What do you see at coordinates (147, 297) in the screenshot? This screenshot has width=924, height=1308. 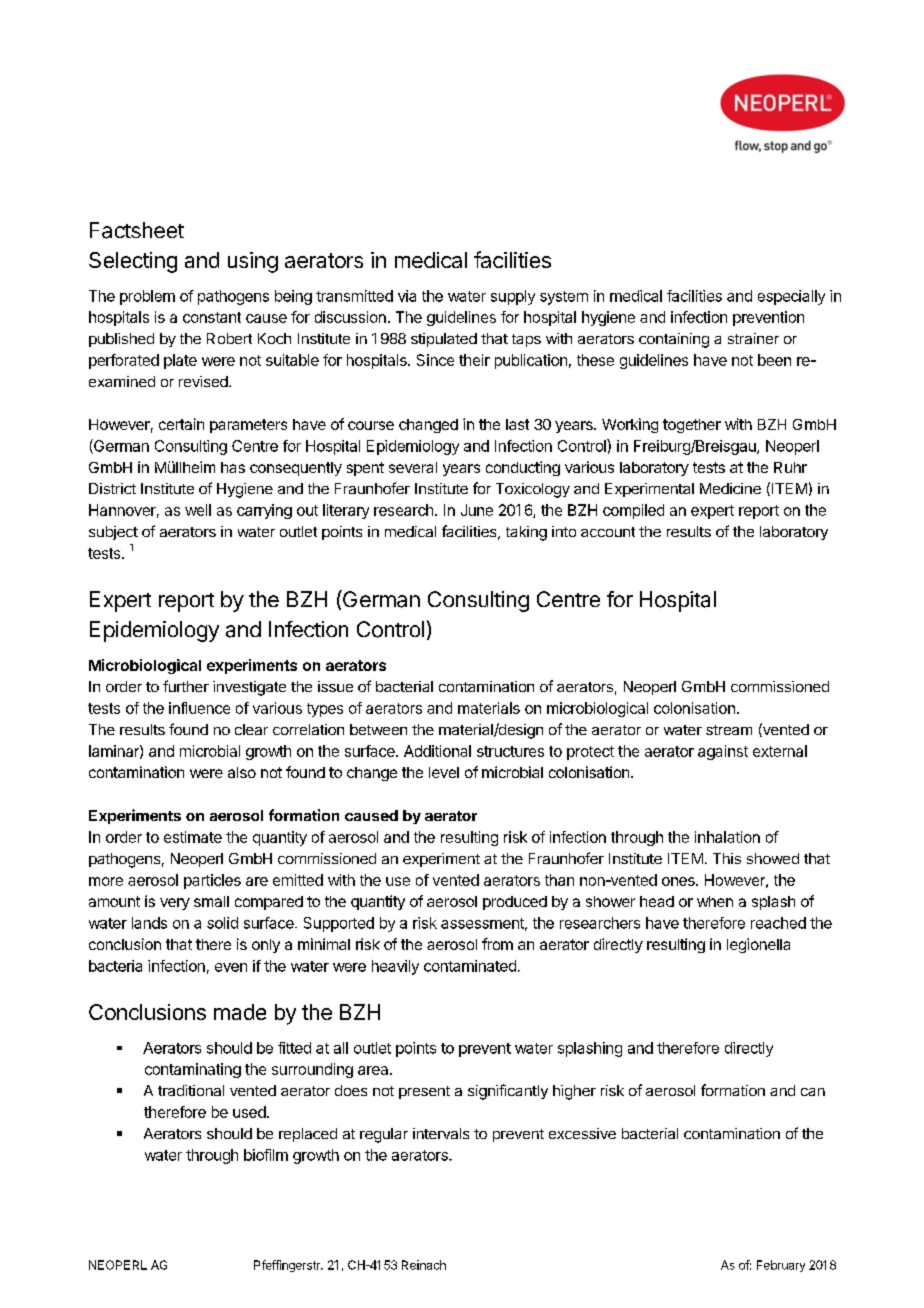 I see `problem` at bounding box center [147, 297].
